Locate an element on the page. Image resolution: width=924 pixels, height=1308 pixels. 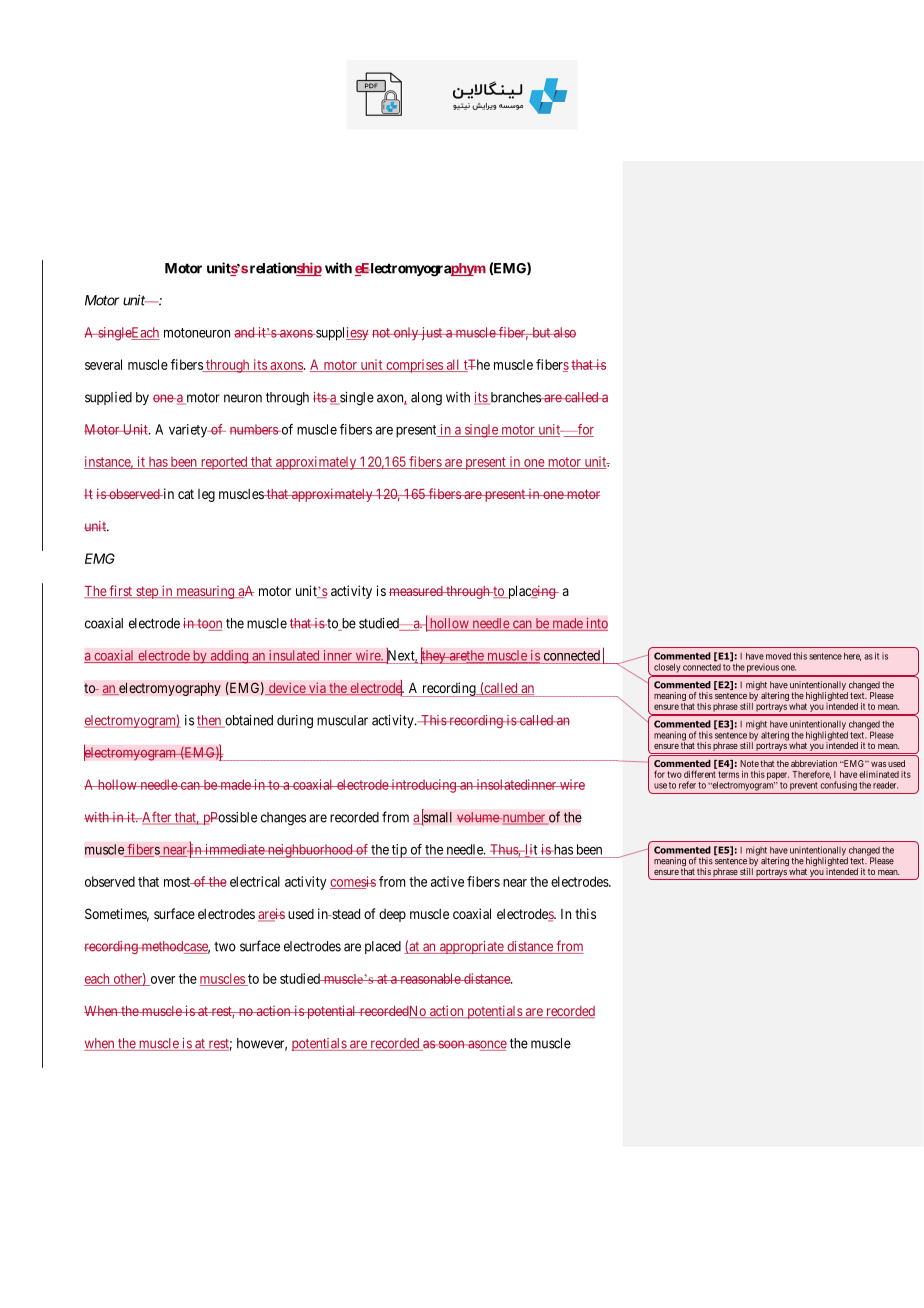
then is located at coordinates (210, 721).
